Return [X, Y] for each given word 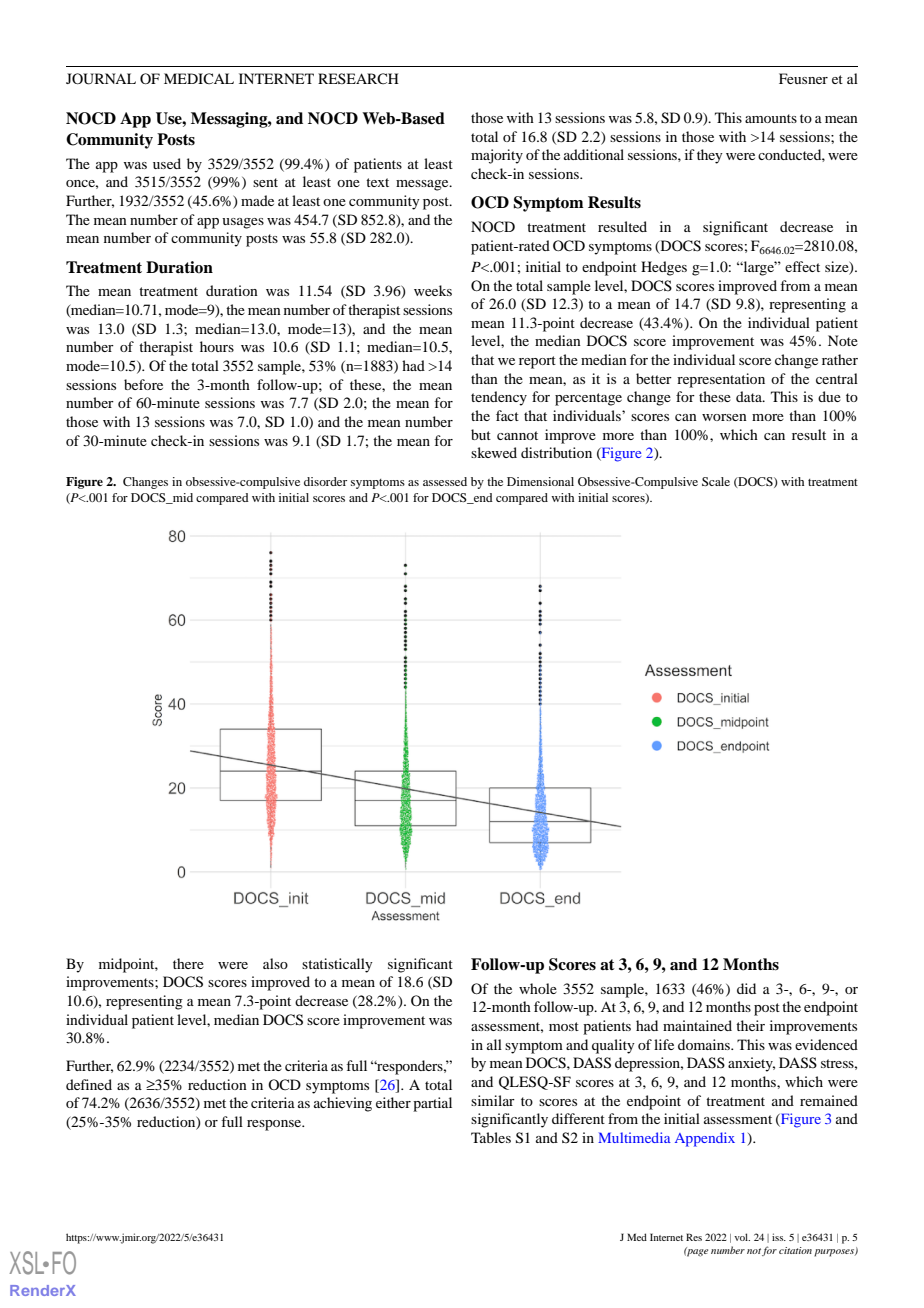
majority [497, 156]
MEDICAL [199, 78]
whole [538, 988]
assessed [445, 481]
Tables [491, 1137]
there [188, 963]
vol [742, 1237]
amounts [771, 118]
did [746, 988]
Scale [716, 481]
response [275, 1125]
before [143, 384]
